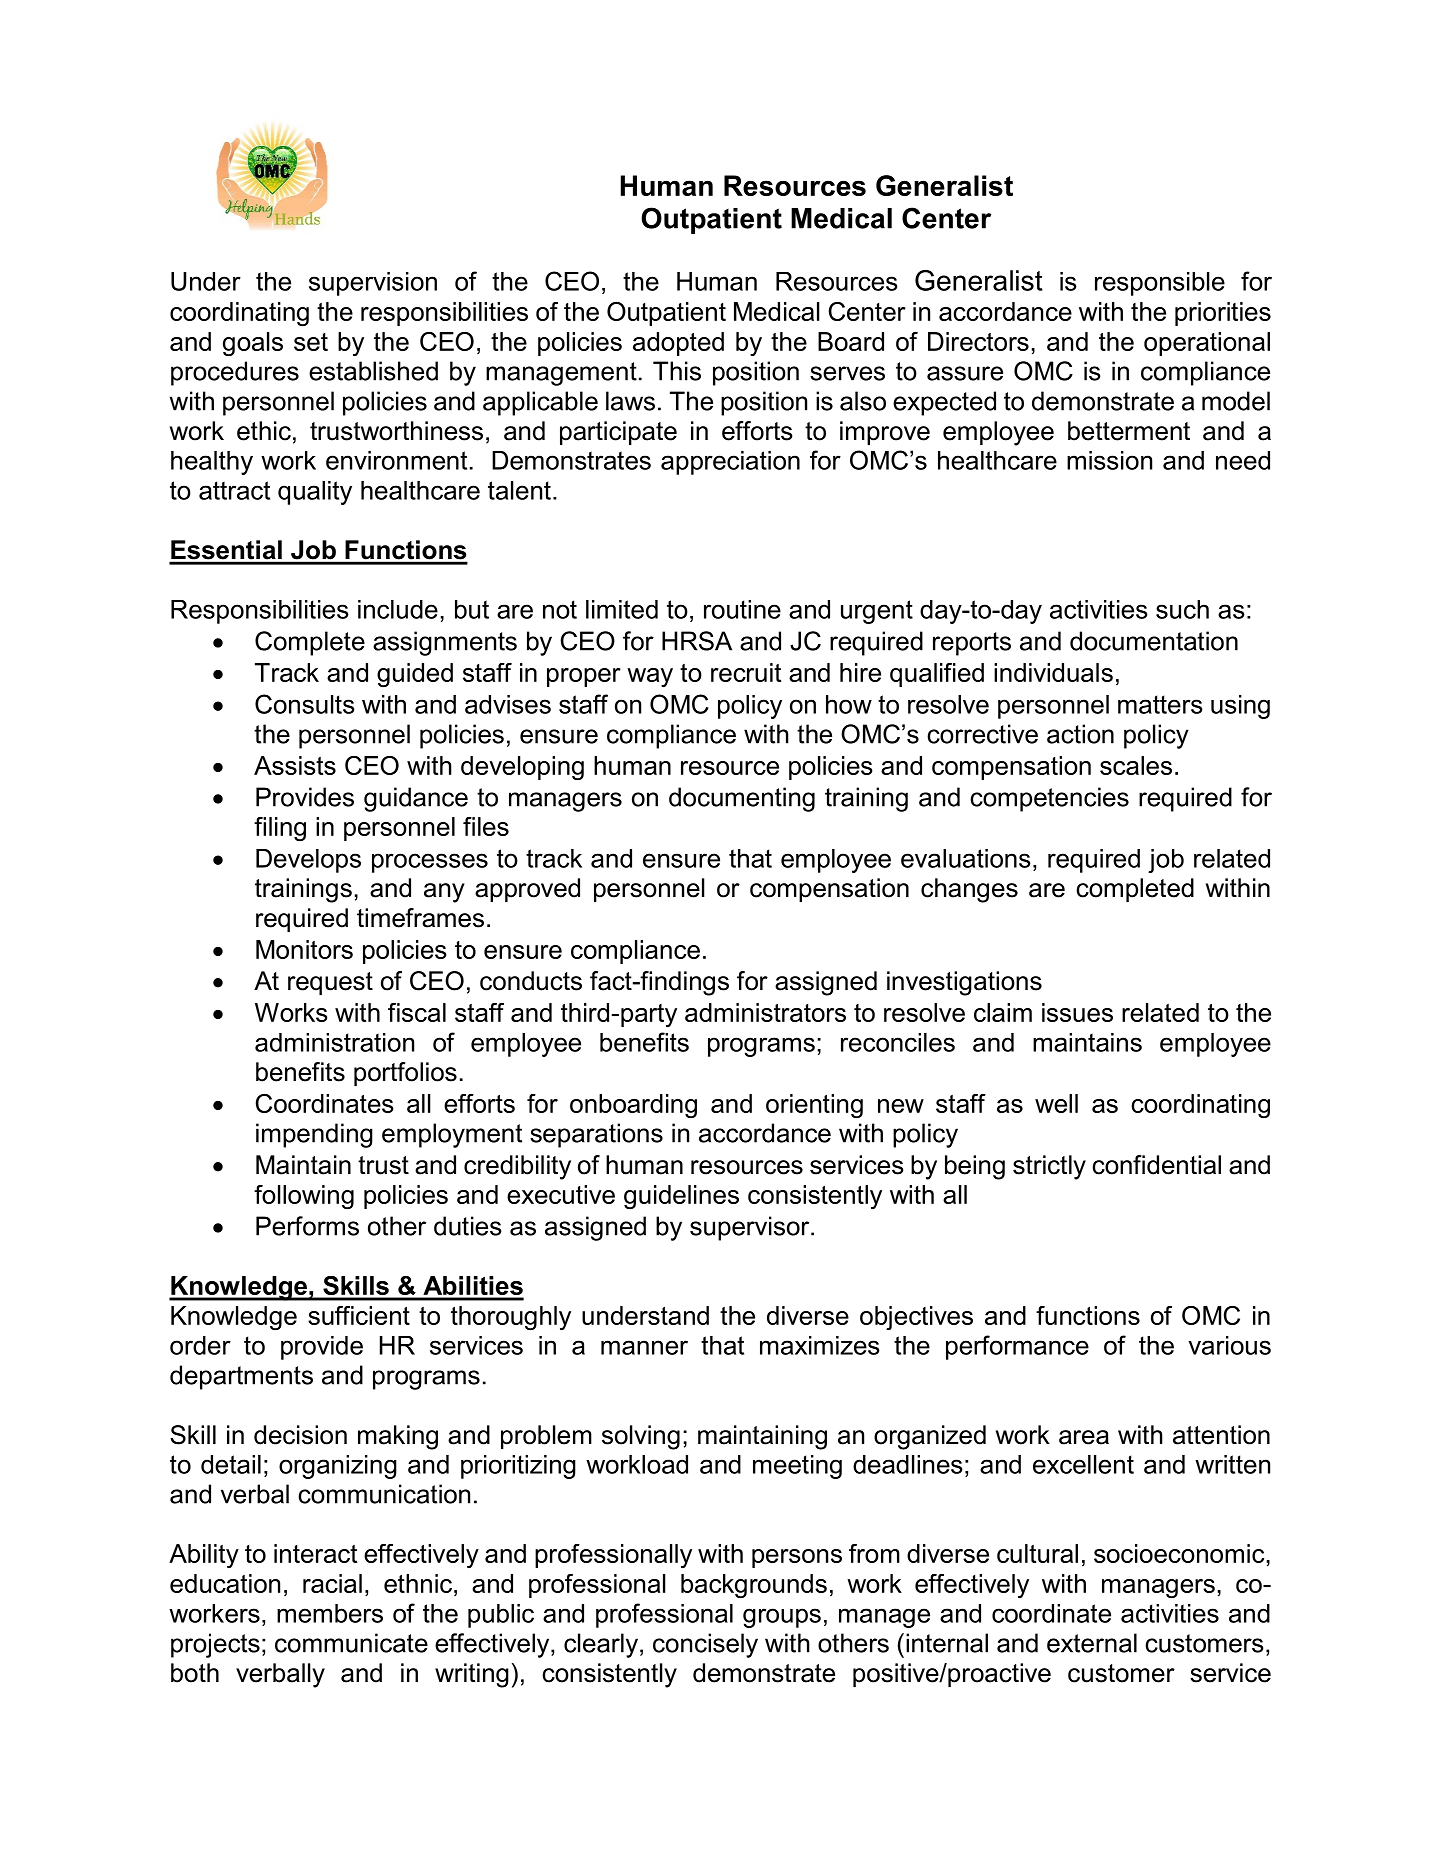 This document has width=1441, height=1865. Describe the element at coordinates (1160, 284) in the document. I see `responsible` at that location.
